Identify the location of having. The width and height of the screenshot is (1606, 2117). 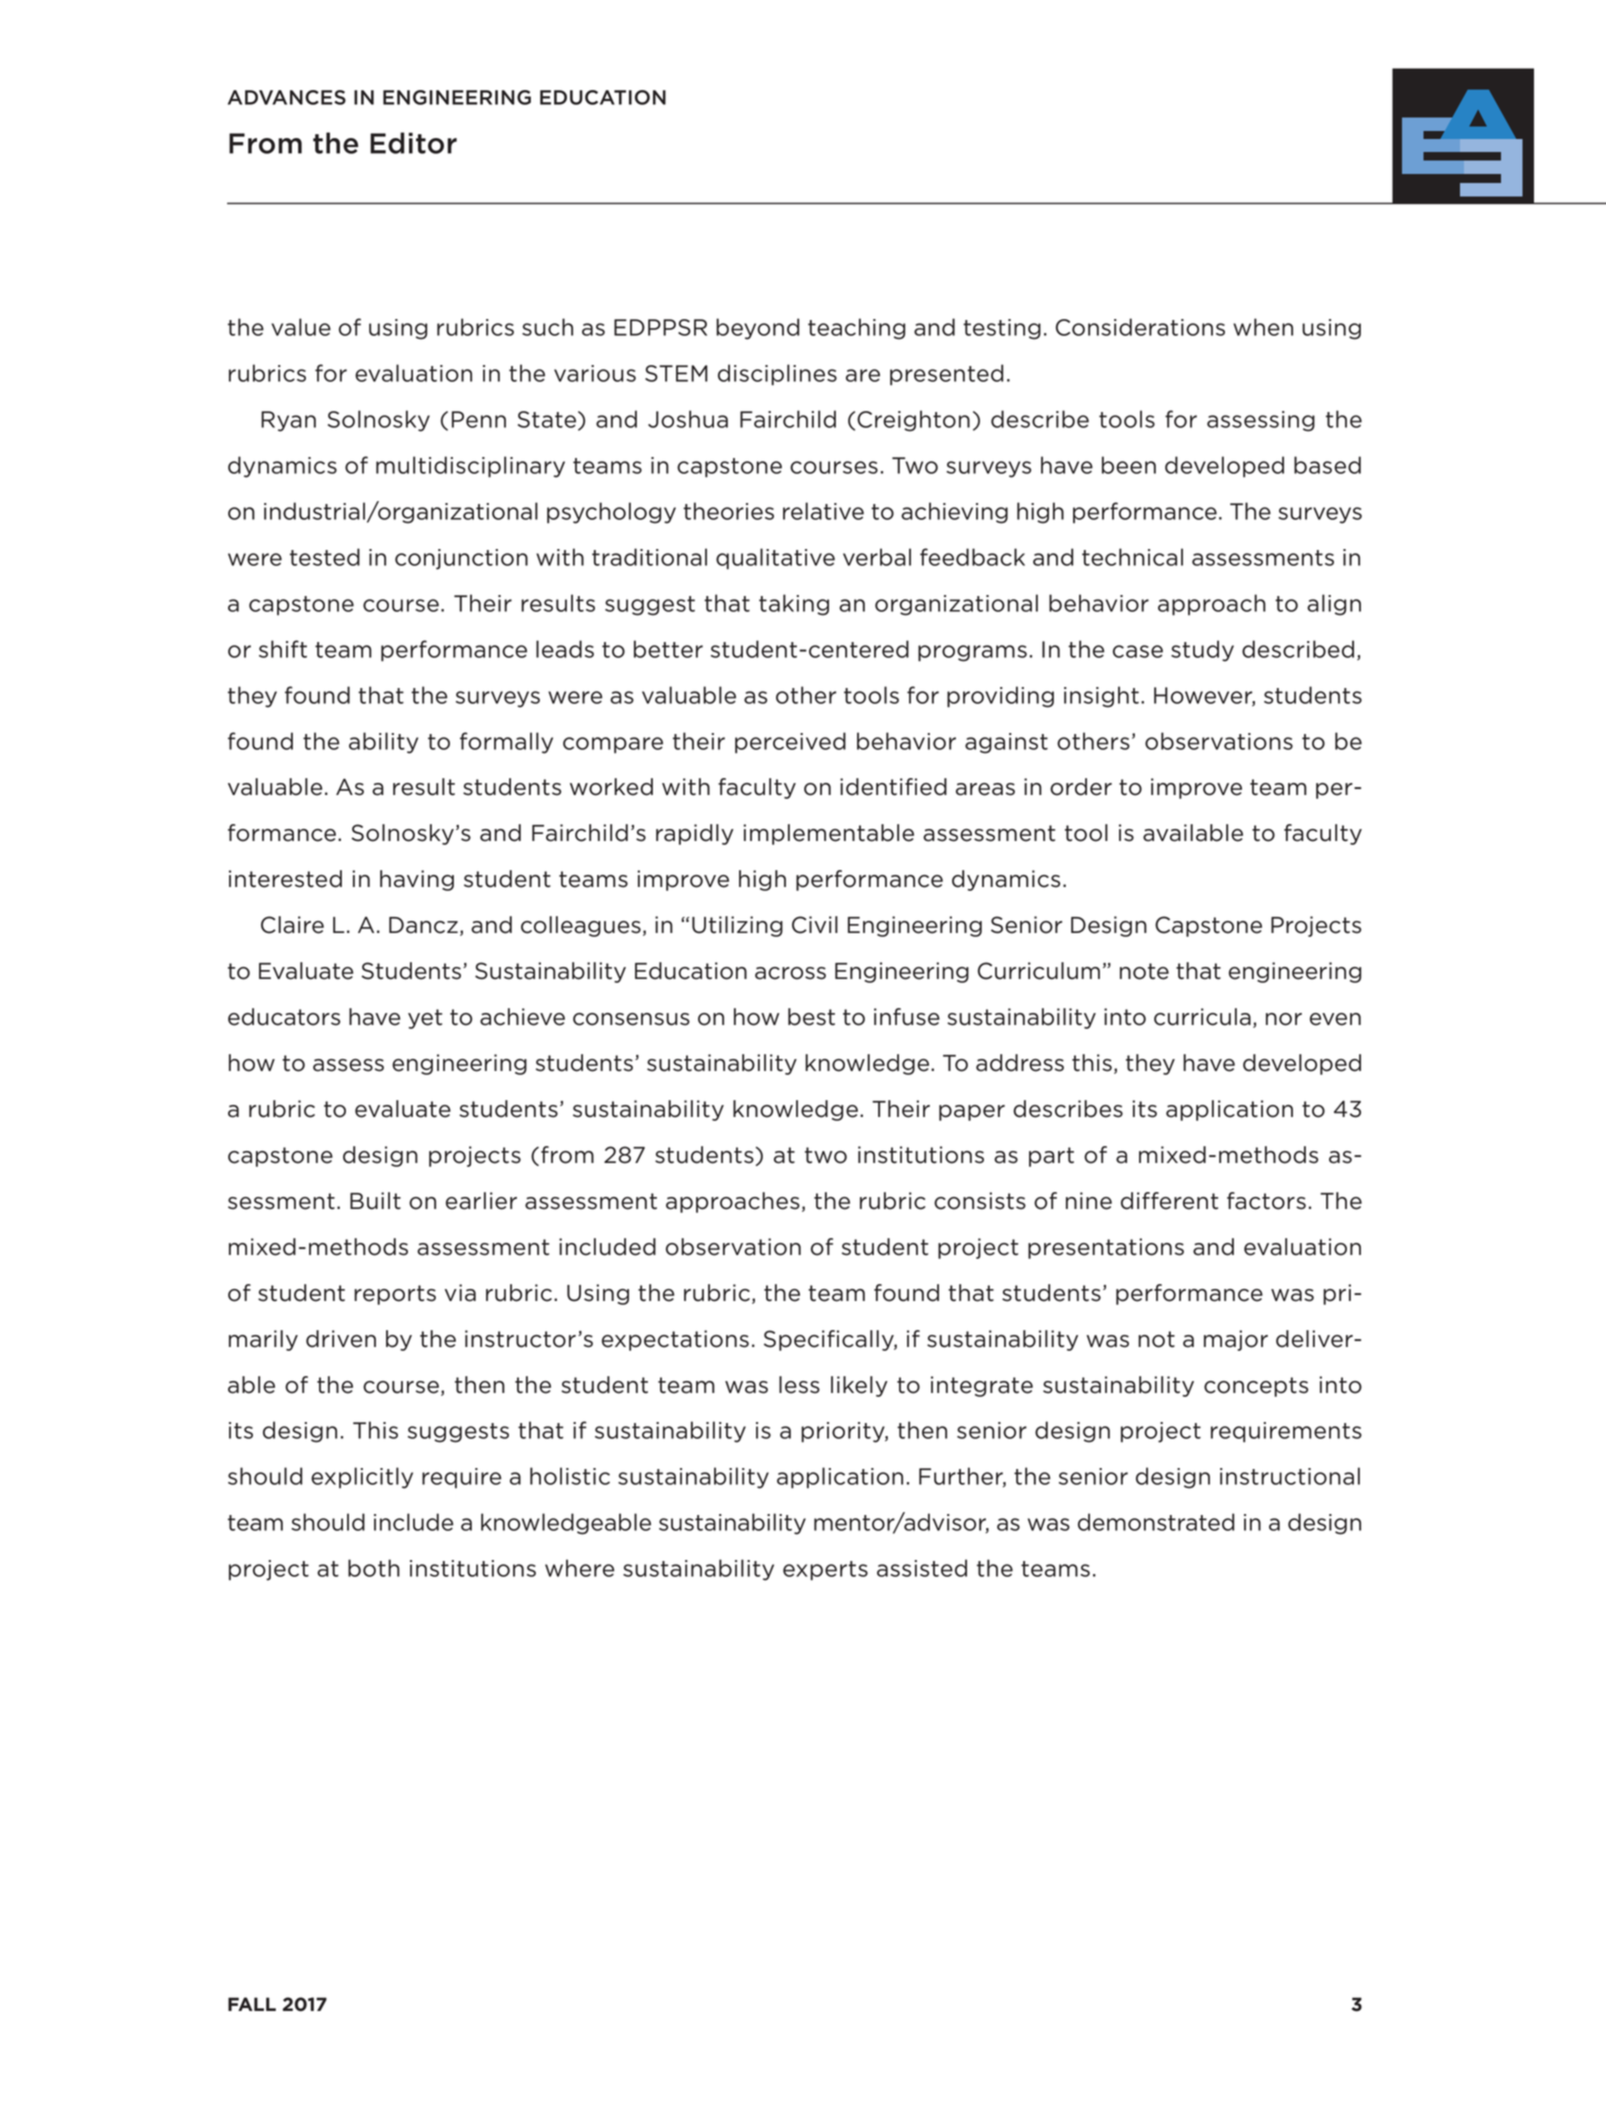
(417, 880).
